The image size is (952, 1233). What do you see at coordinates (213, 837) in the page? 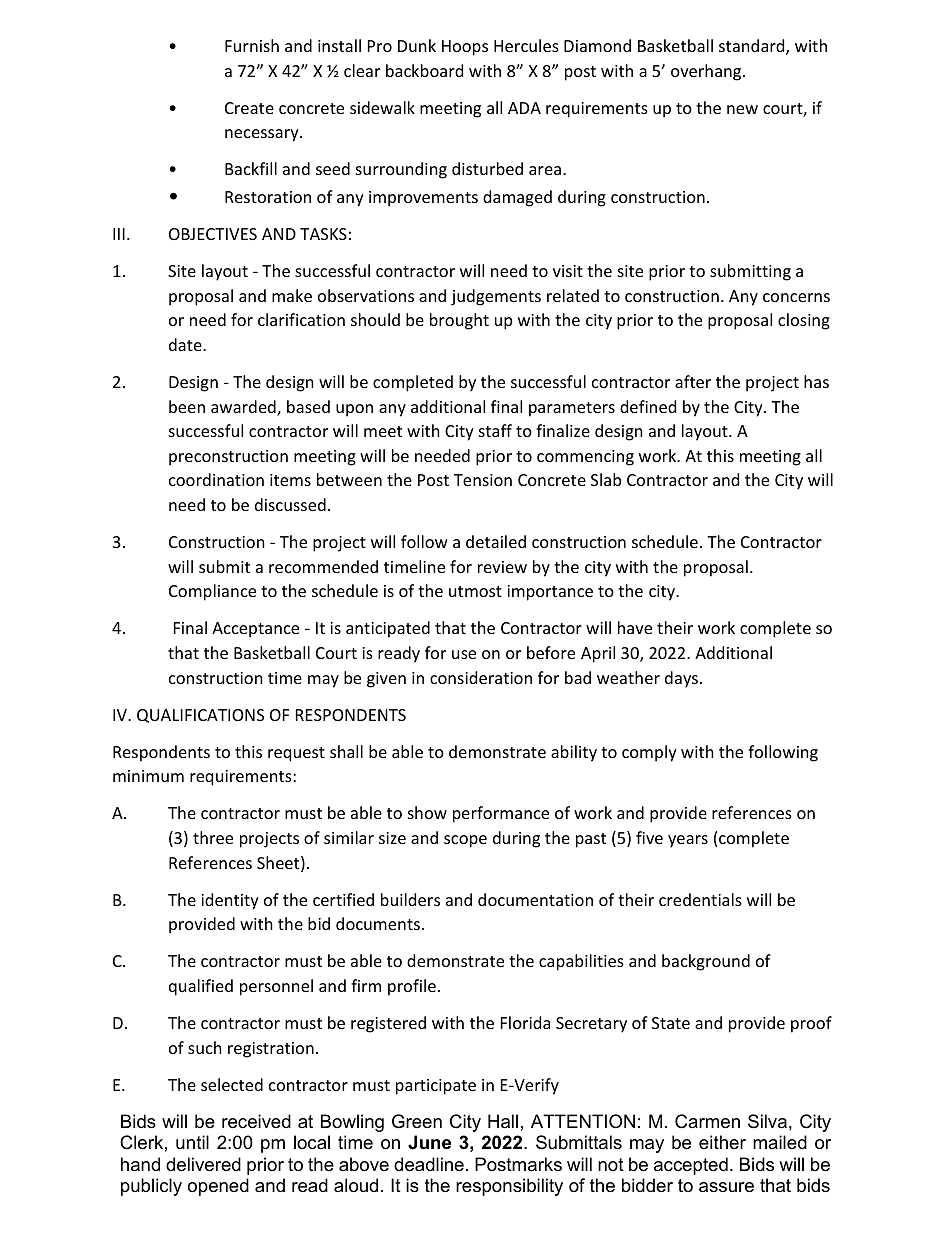
I see `three` at bounding box center [213, 837].
